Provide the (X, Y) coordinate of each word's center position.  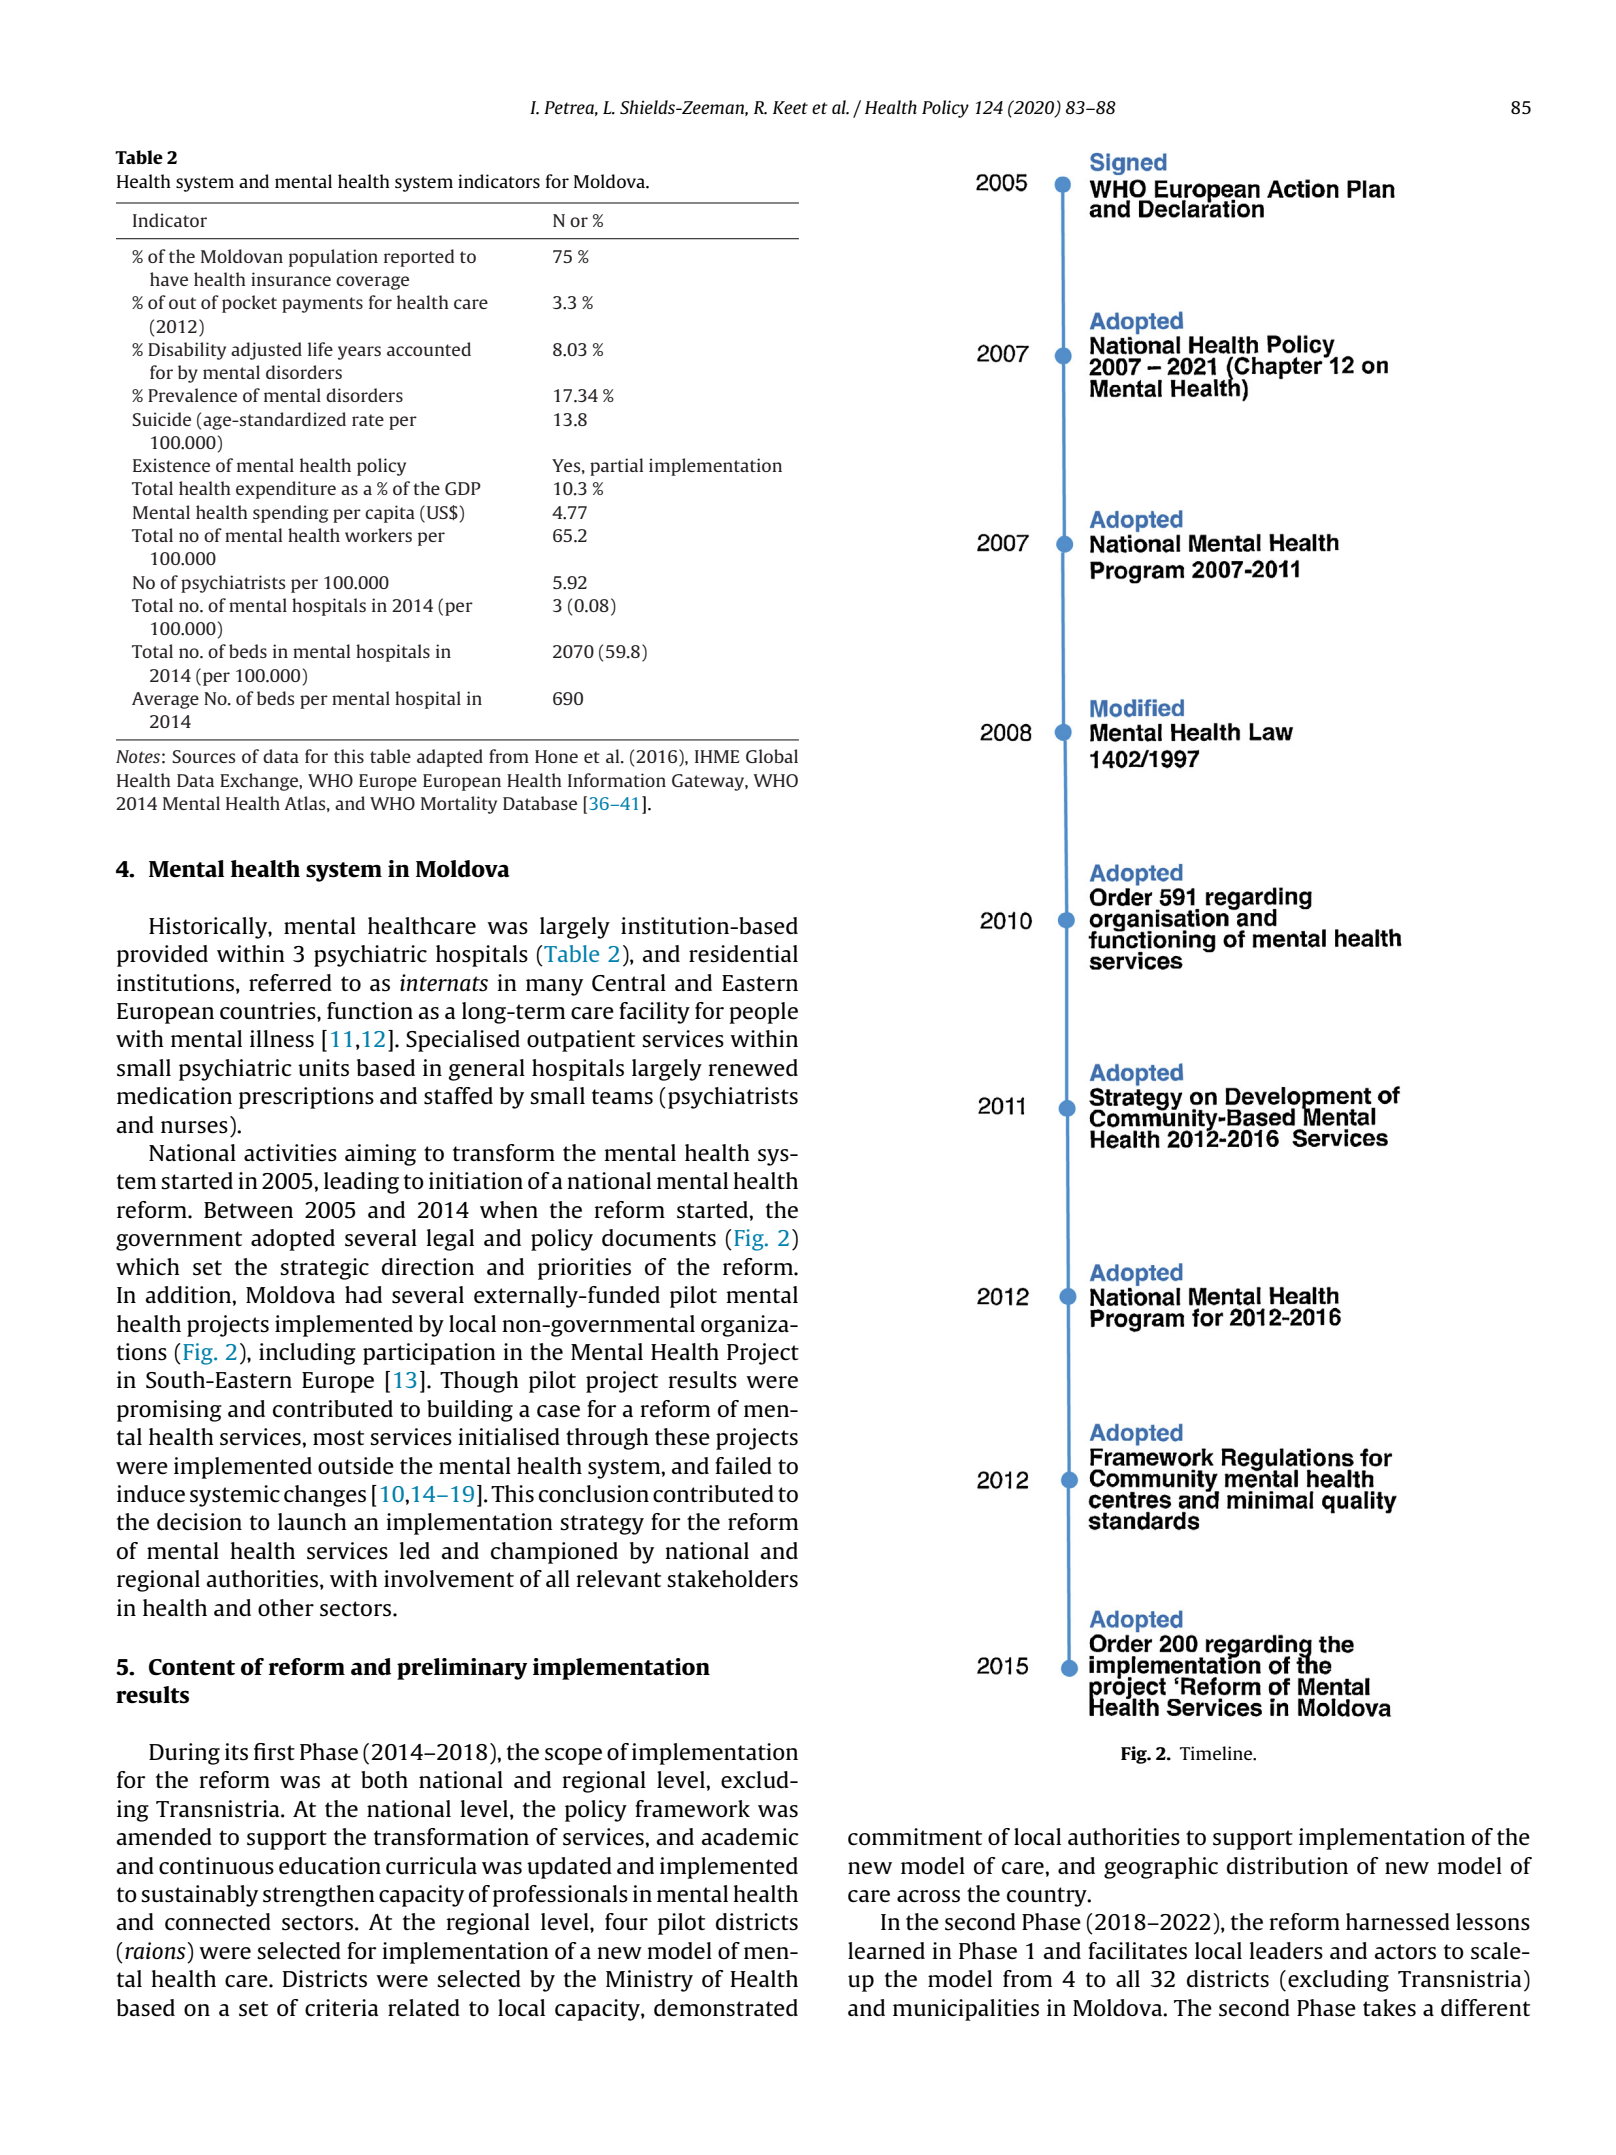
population (333, 258)
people (763, 1013)
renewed (753, 1068)
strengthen (319, 1896)
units (323, 1068)
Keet (790, 107)
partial (616, 467)
